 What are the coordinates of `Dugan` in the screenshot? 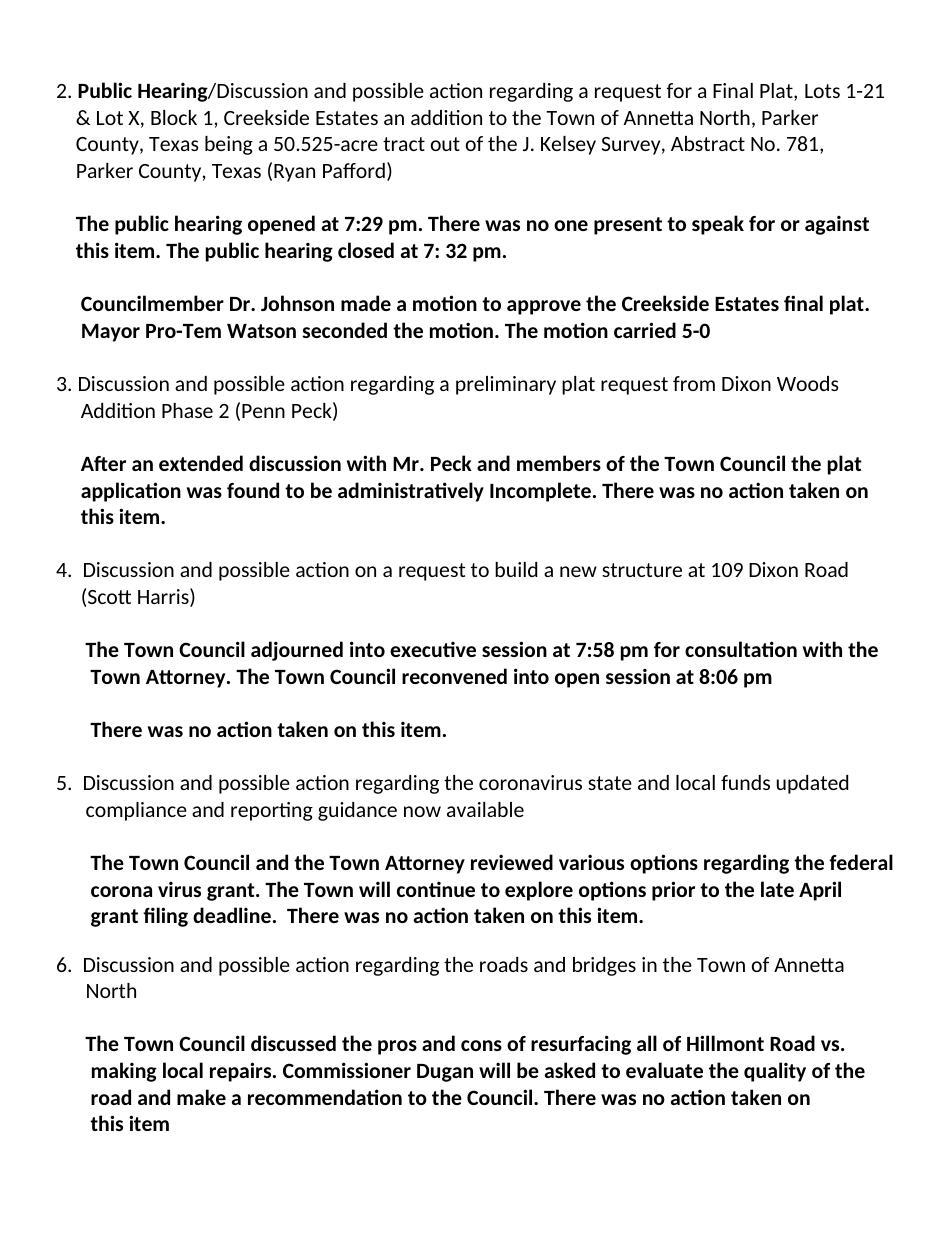 It's located at (445, 1073).
